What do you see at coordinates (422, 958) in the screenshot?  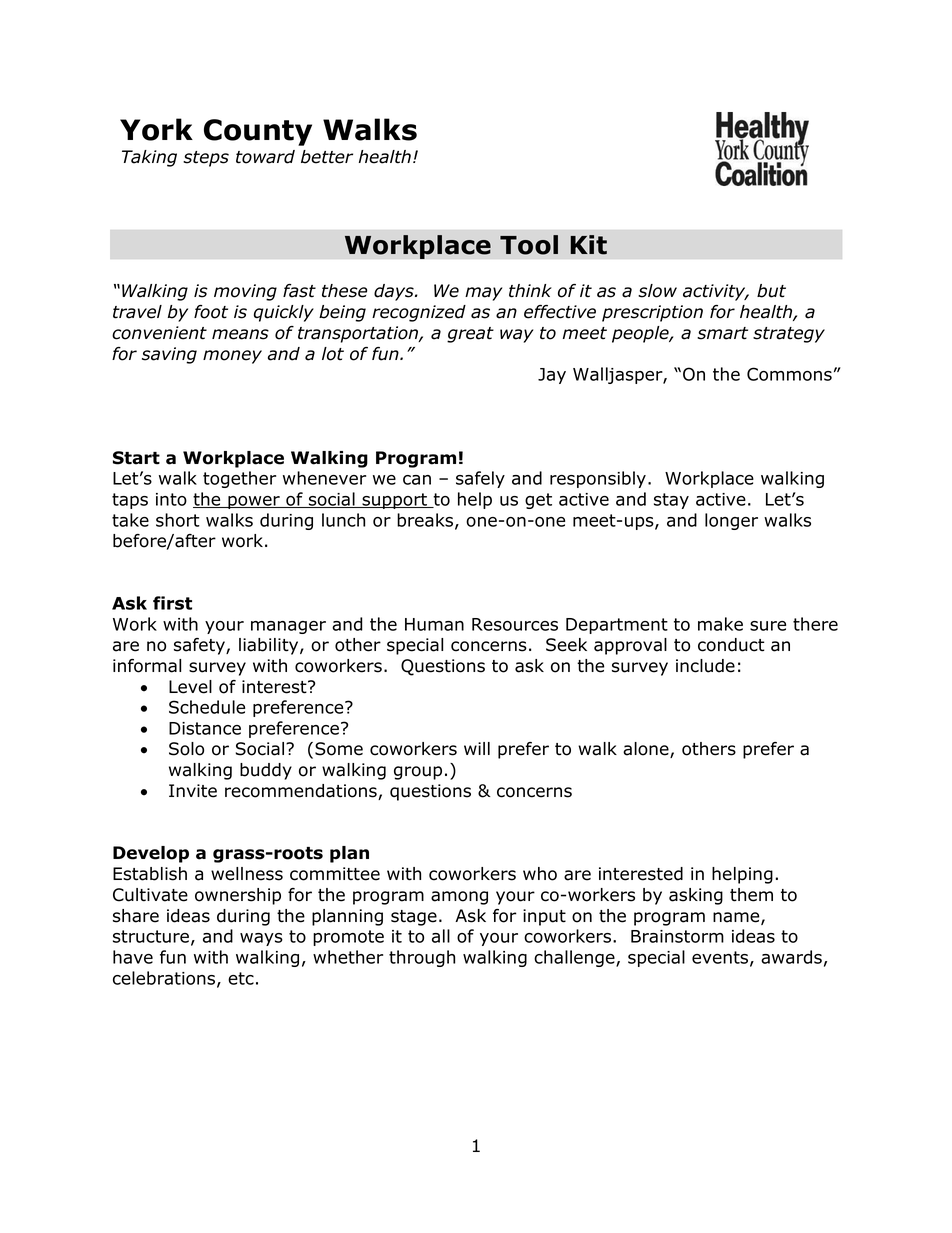 I see `through` at bounding box center [422, 958].
